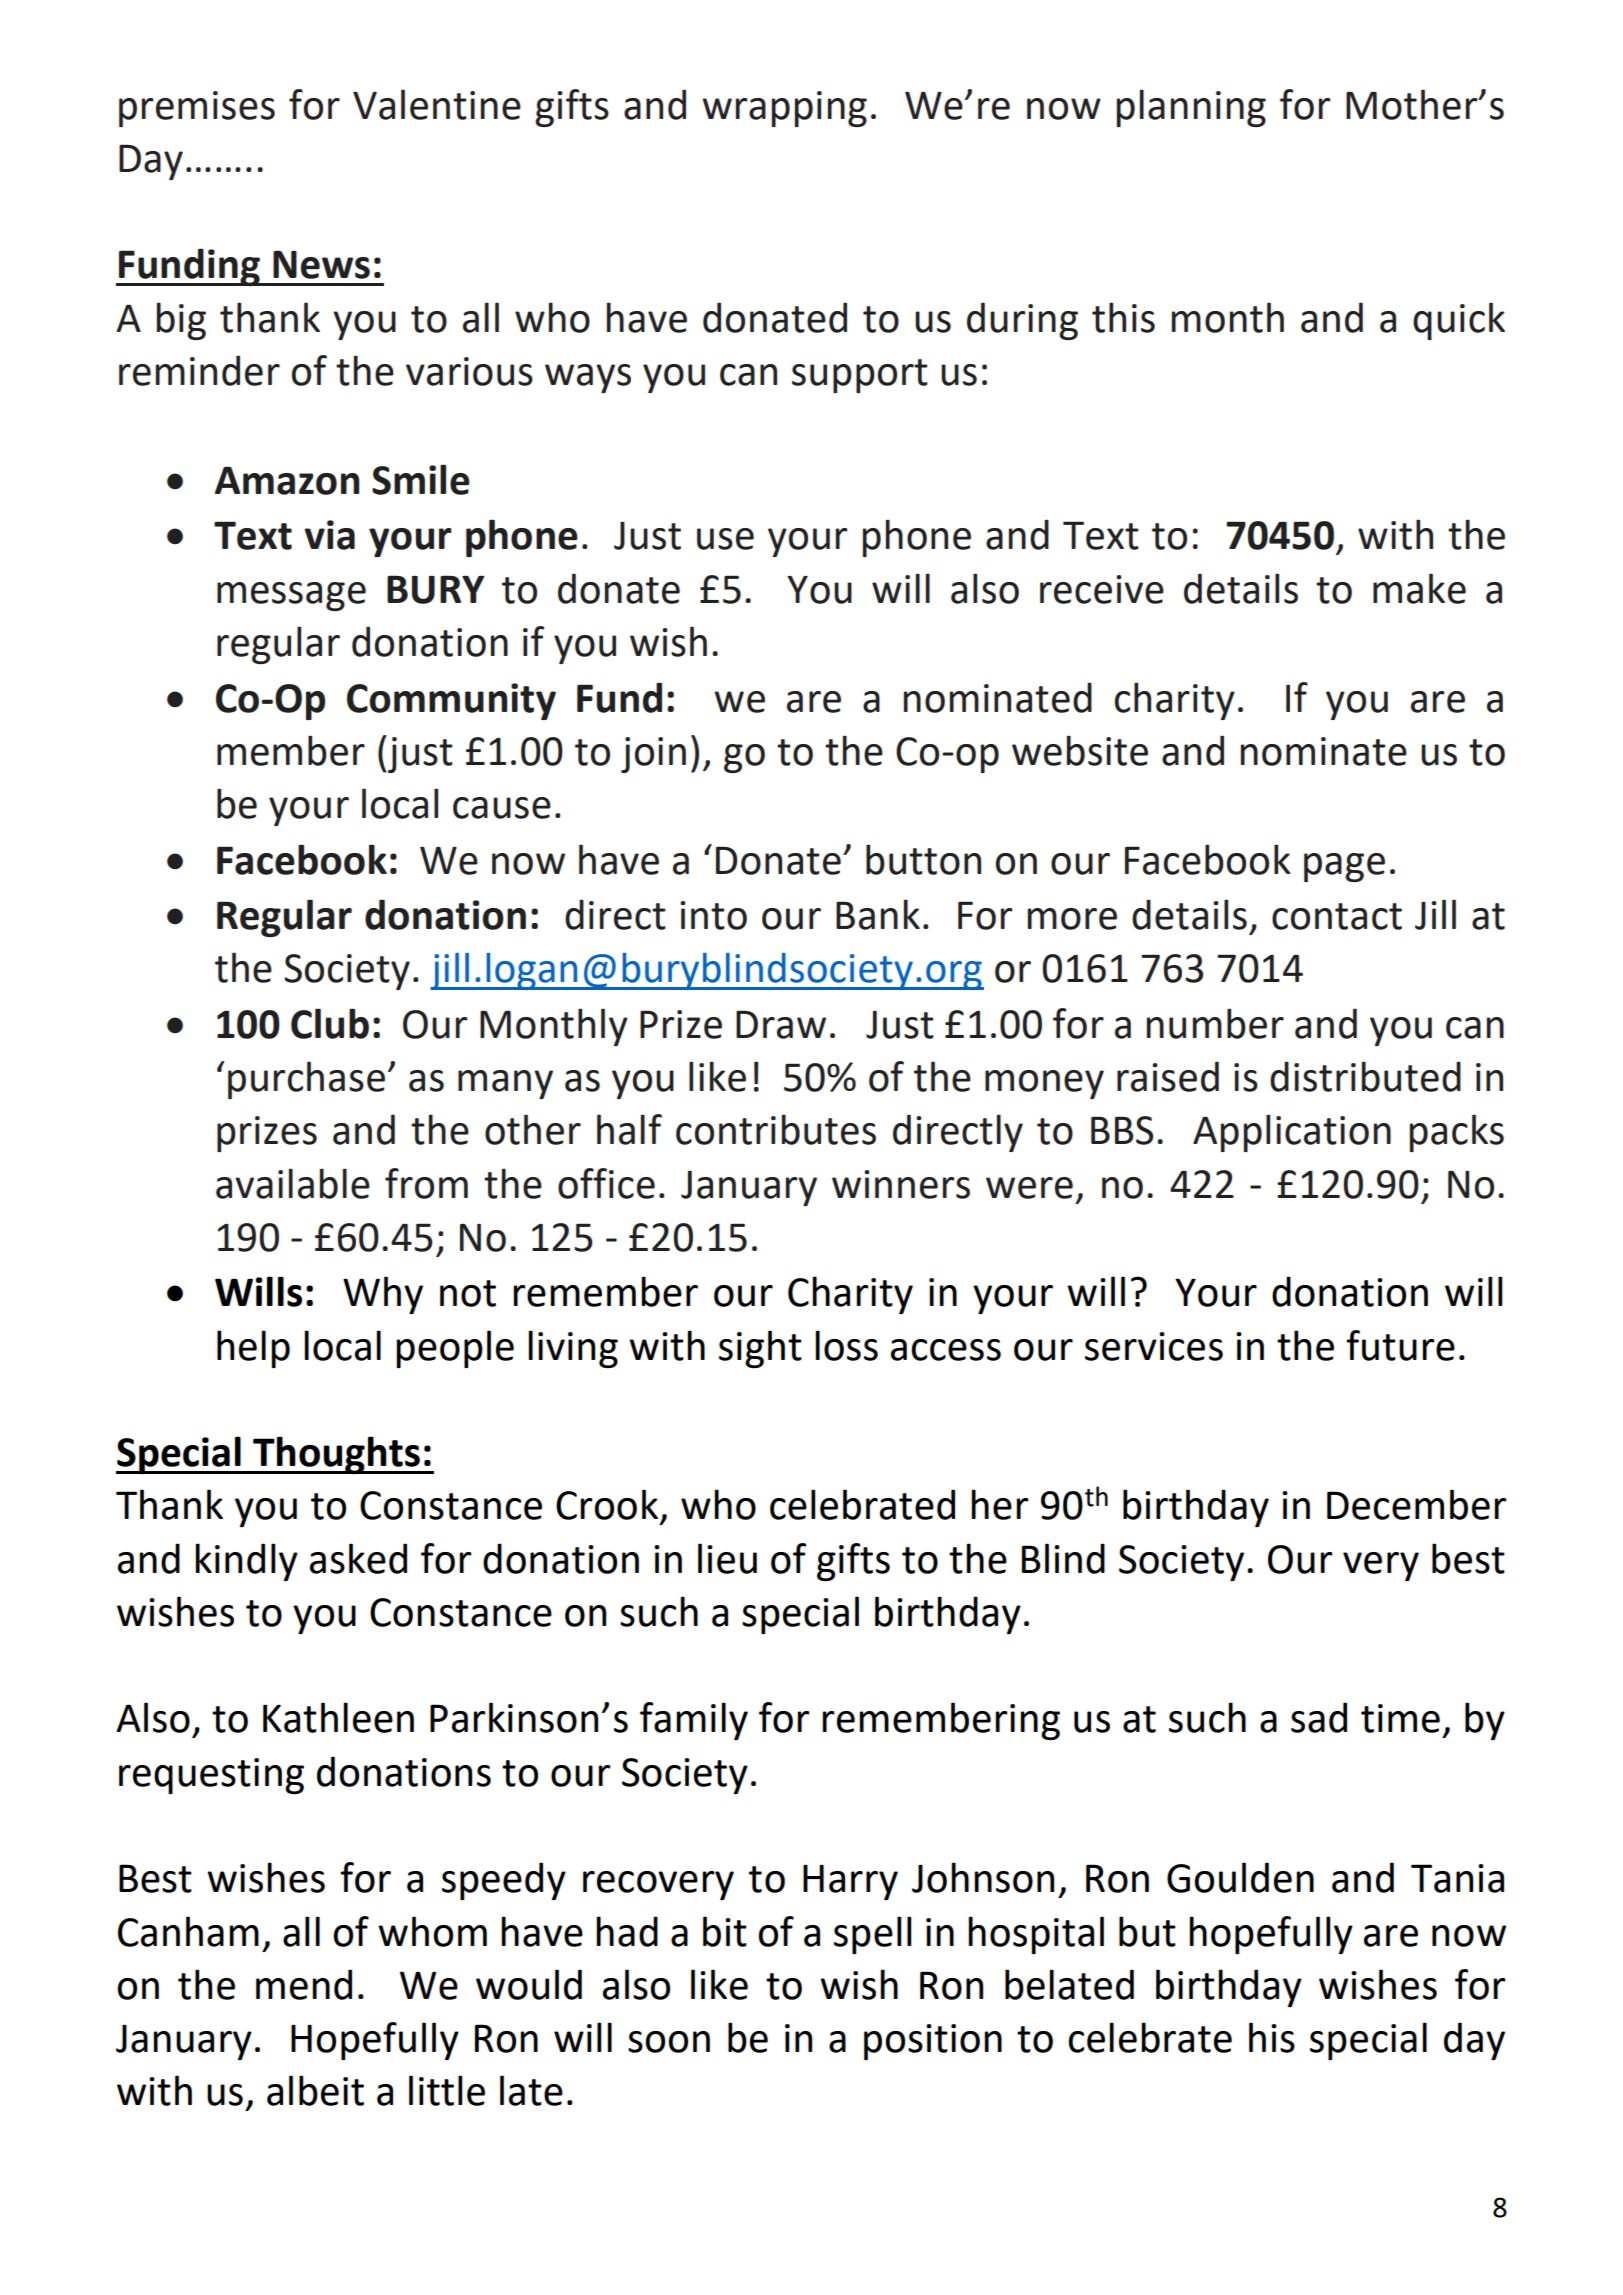 Image resolution: width=1623 pixels, height=2295 pixels. I want to click on Thoughts, so click(336, 1455).
